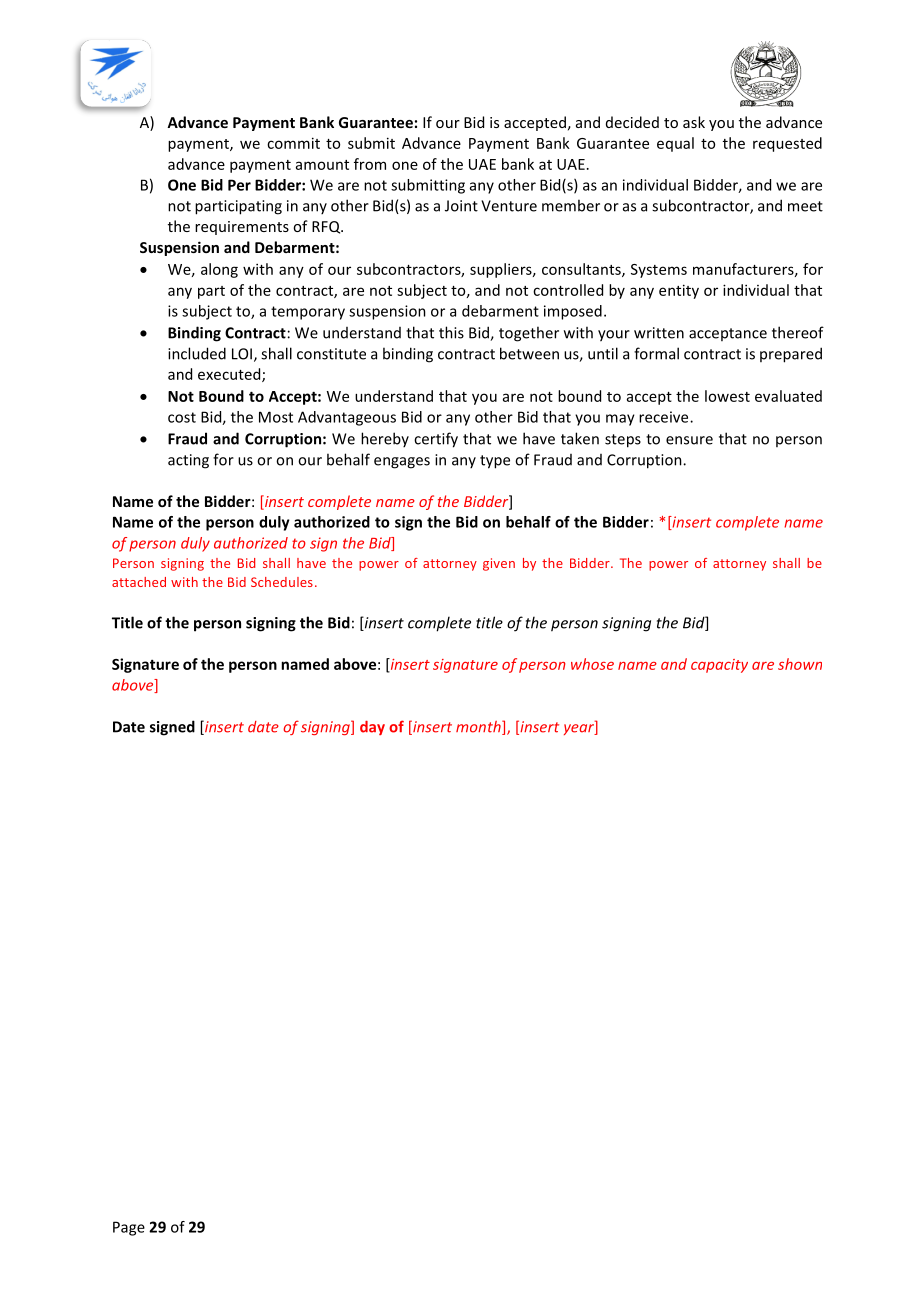 Image resolution: width=924 pixels, height=1307 pixels. Describe the element at coordinates (461, 206) in the screenshot. I see `Joint` at that location.
